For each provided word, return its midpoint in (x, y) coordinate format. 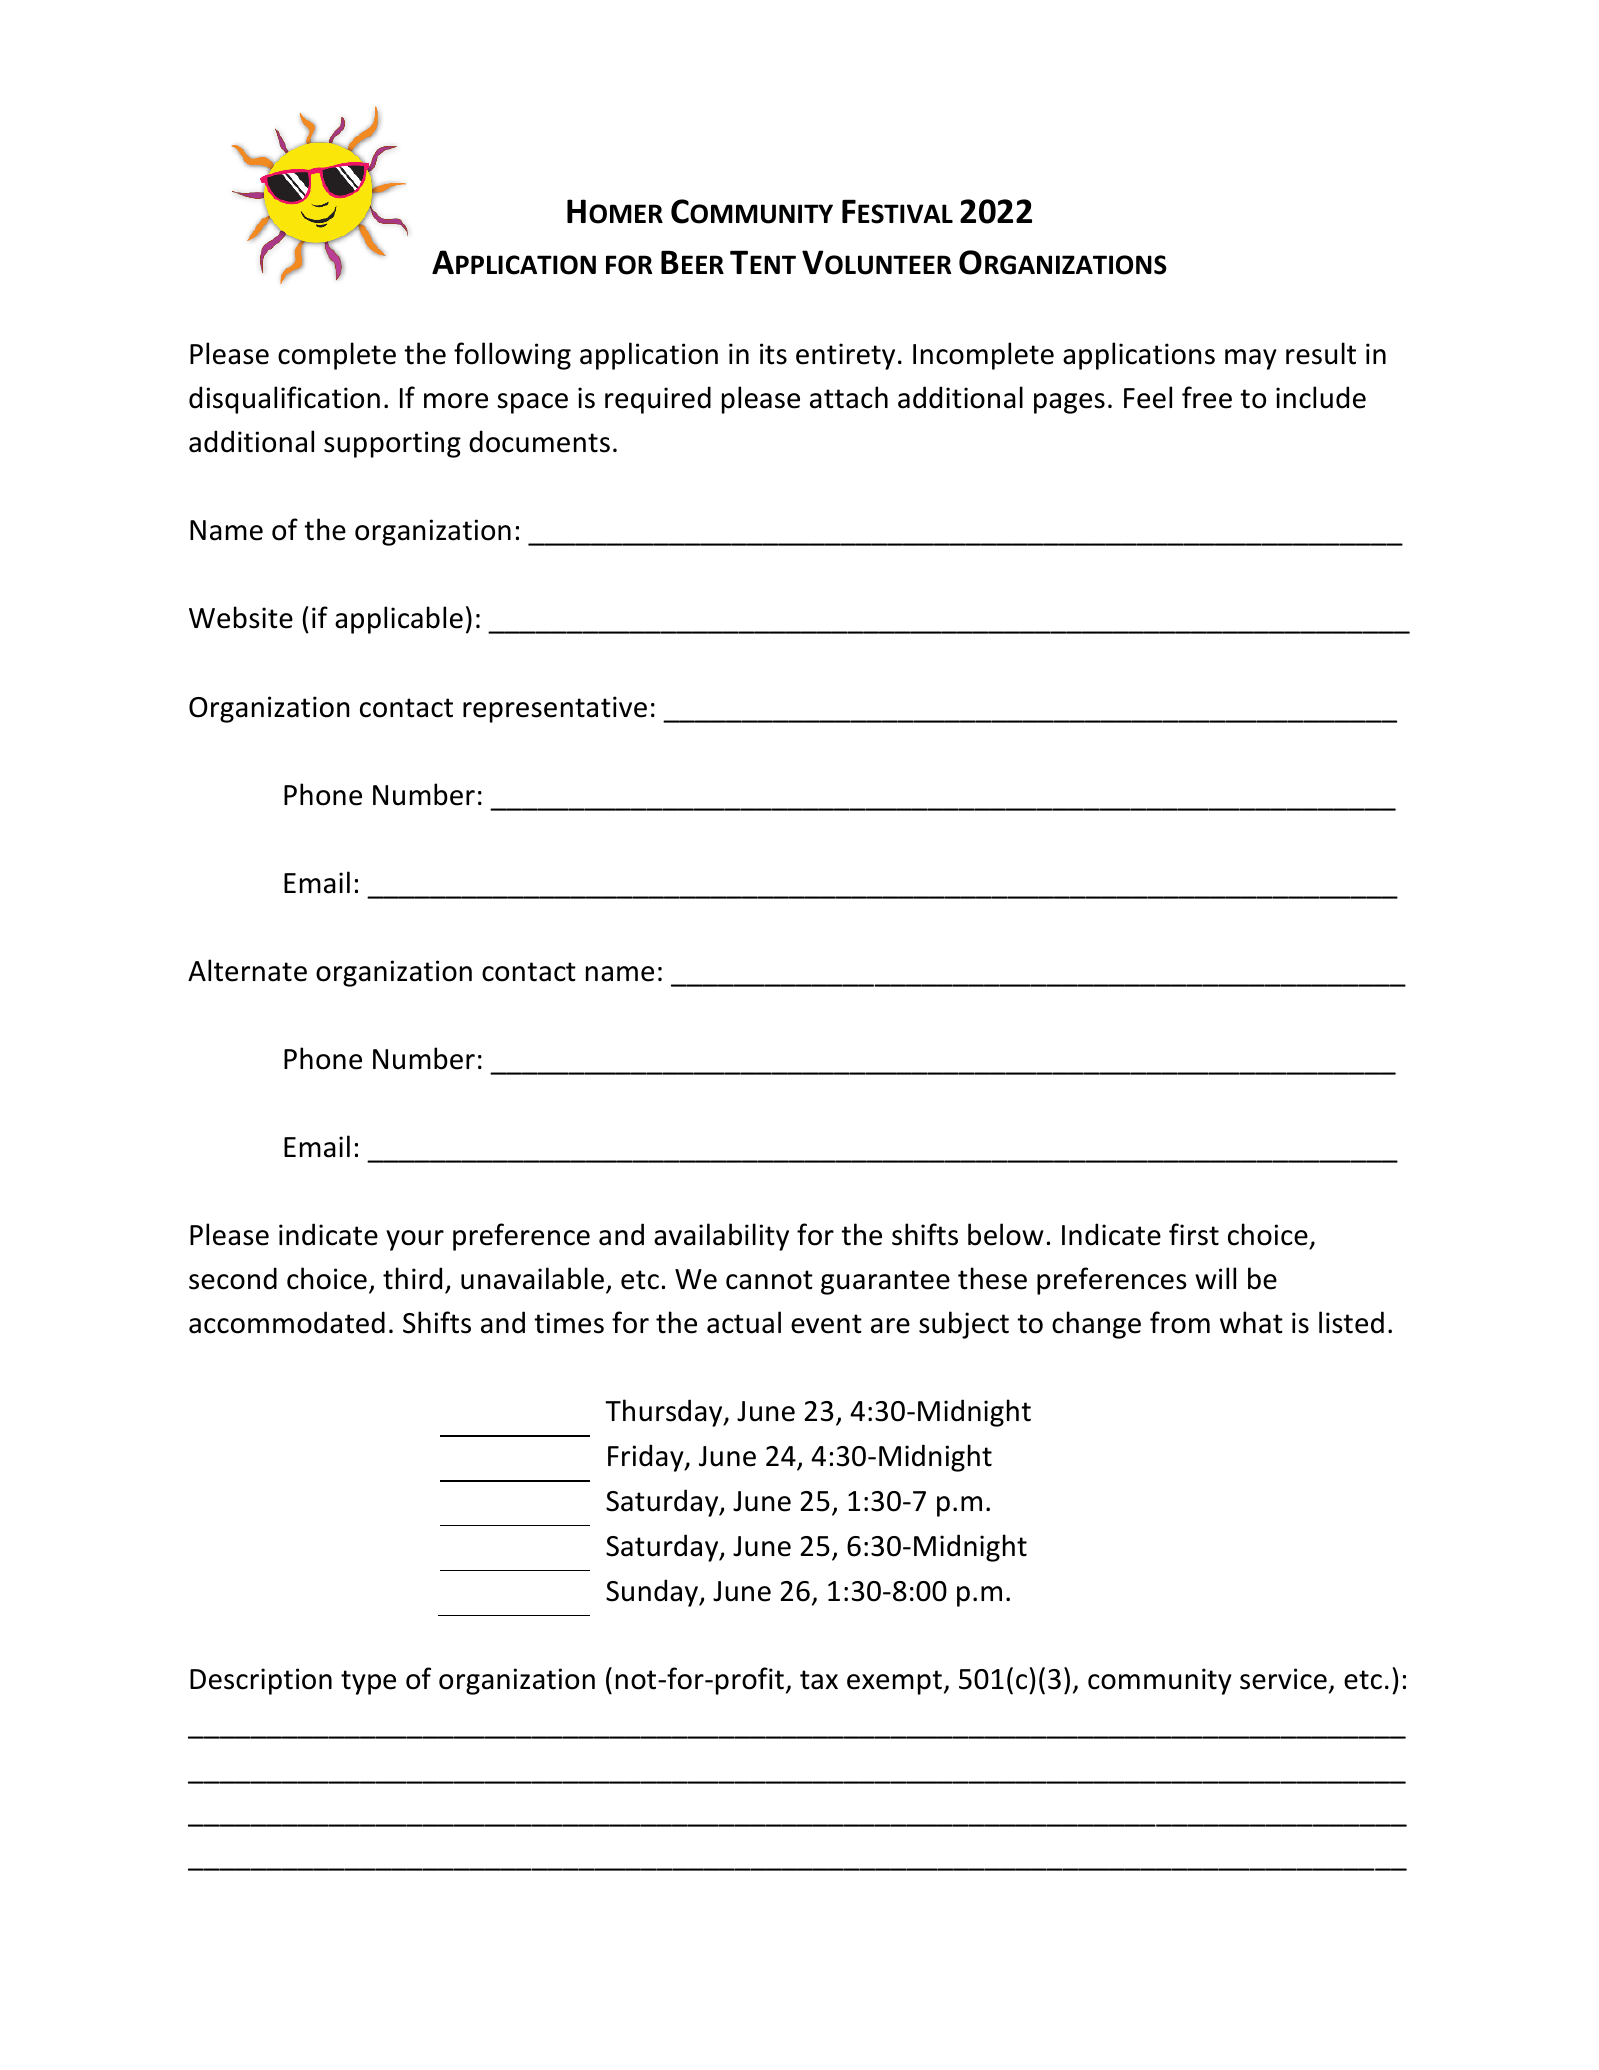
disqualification (284, 400)
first (1194, 1234)
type (368, 1682)
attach (849, 397)
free (1207, 397)
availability (721, 1237)
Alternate (247, 970)
